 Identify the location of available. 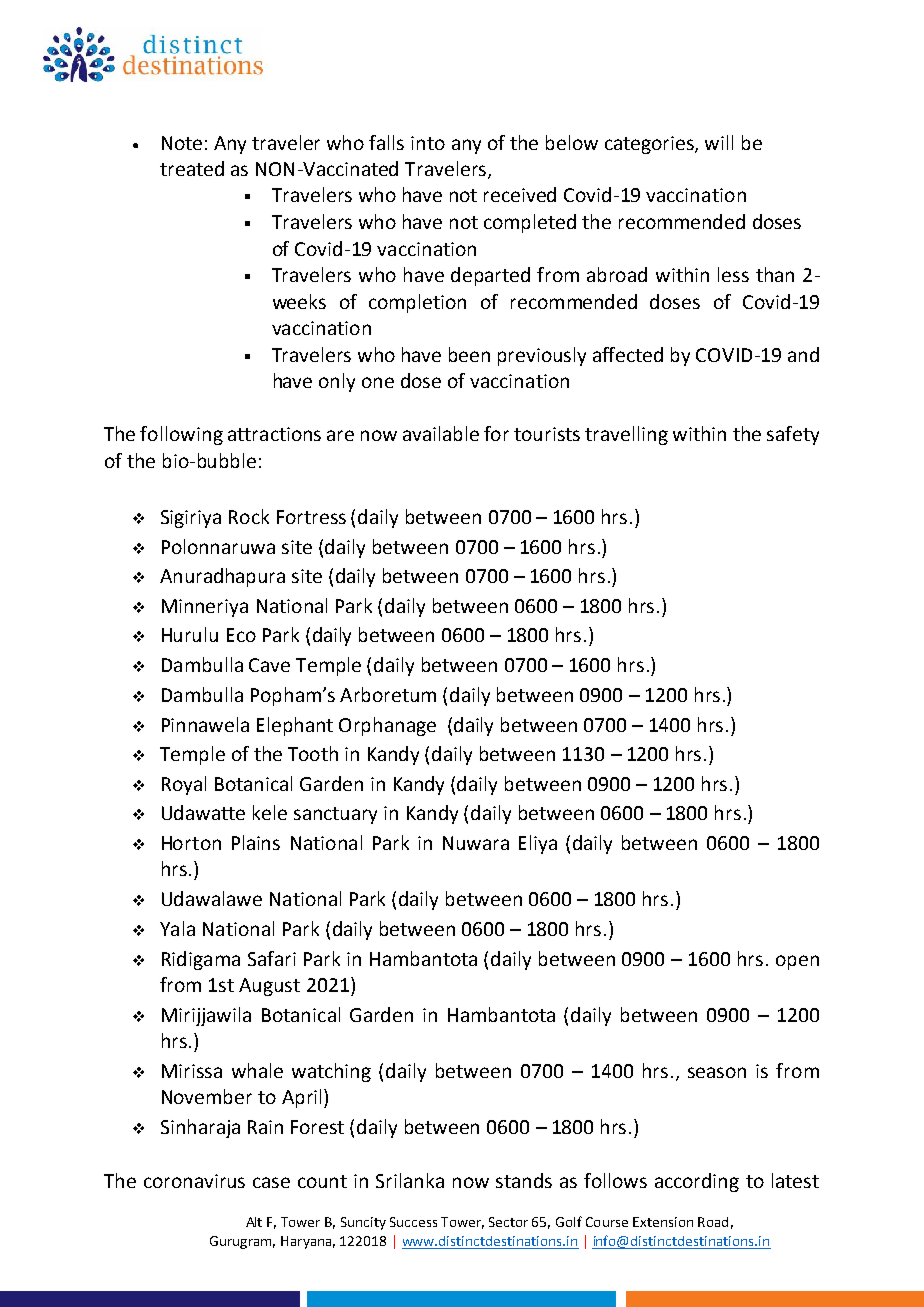
(441, 433).
